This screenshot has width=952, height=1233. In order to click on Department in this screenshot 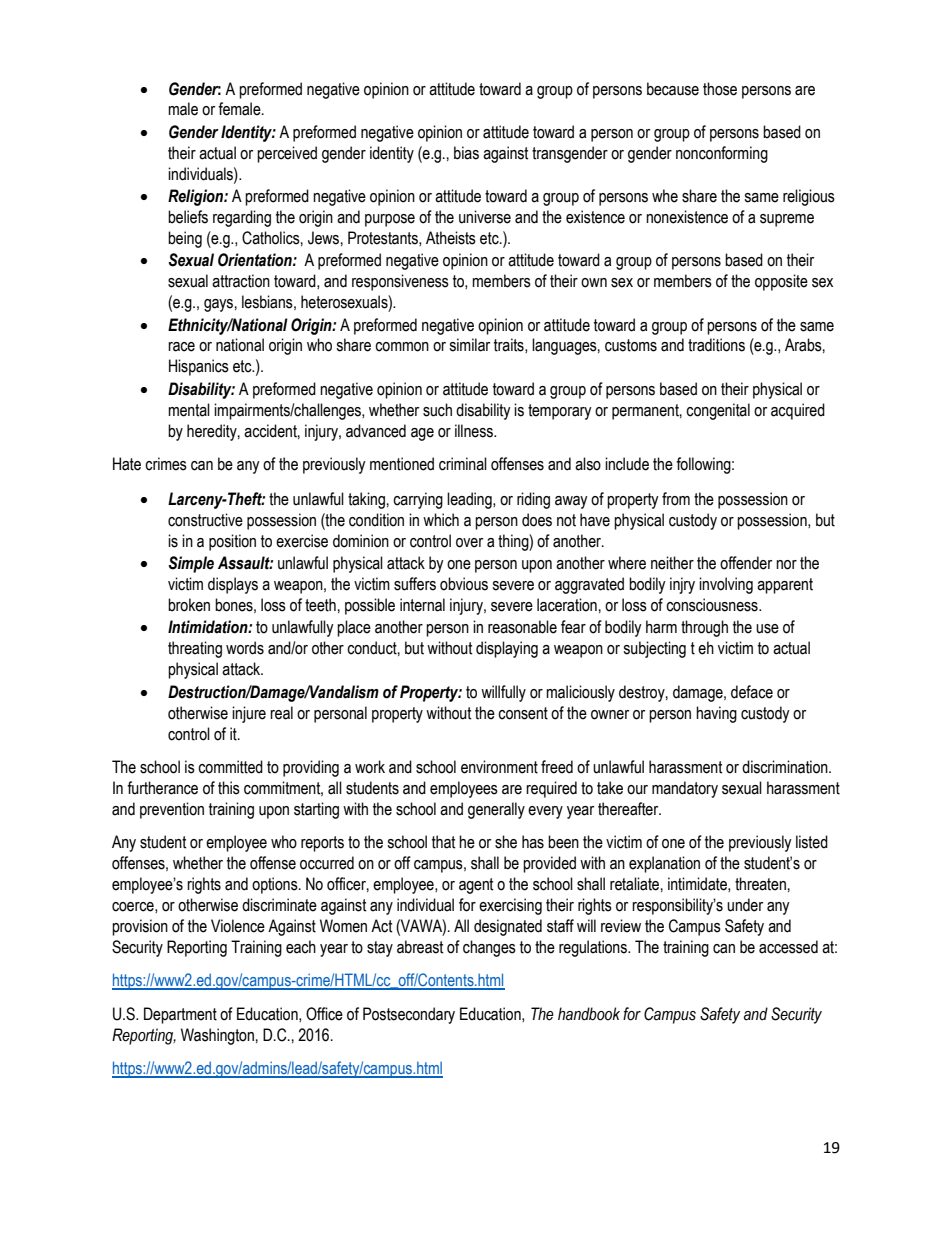, I will do `click(180, 1015)`.
